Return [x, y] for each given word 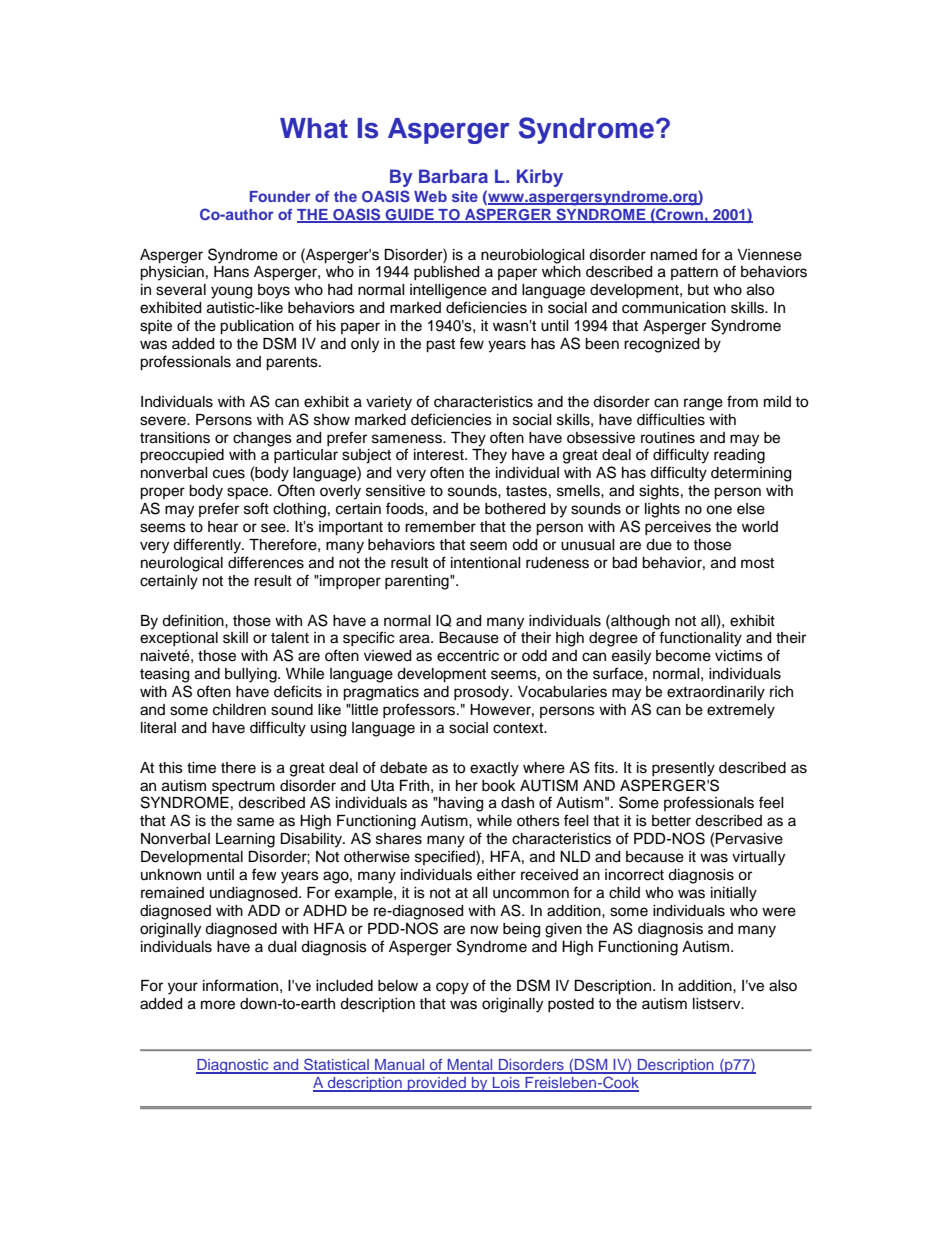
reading [739, 456]
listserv [718, 1004]
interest [440, 455]
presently [683, 769]
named [674, 255]
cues [229, 474]
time [201, 768]
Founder [280, 196]
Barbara [453, 176]
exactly [494, 769]
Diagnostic [233, 1066]
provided [437, 1084]
